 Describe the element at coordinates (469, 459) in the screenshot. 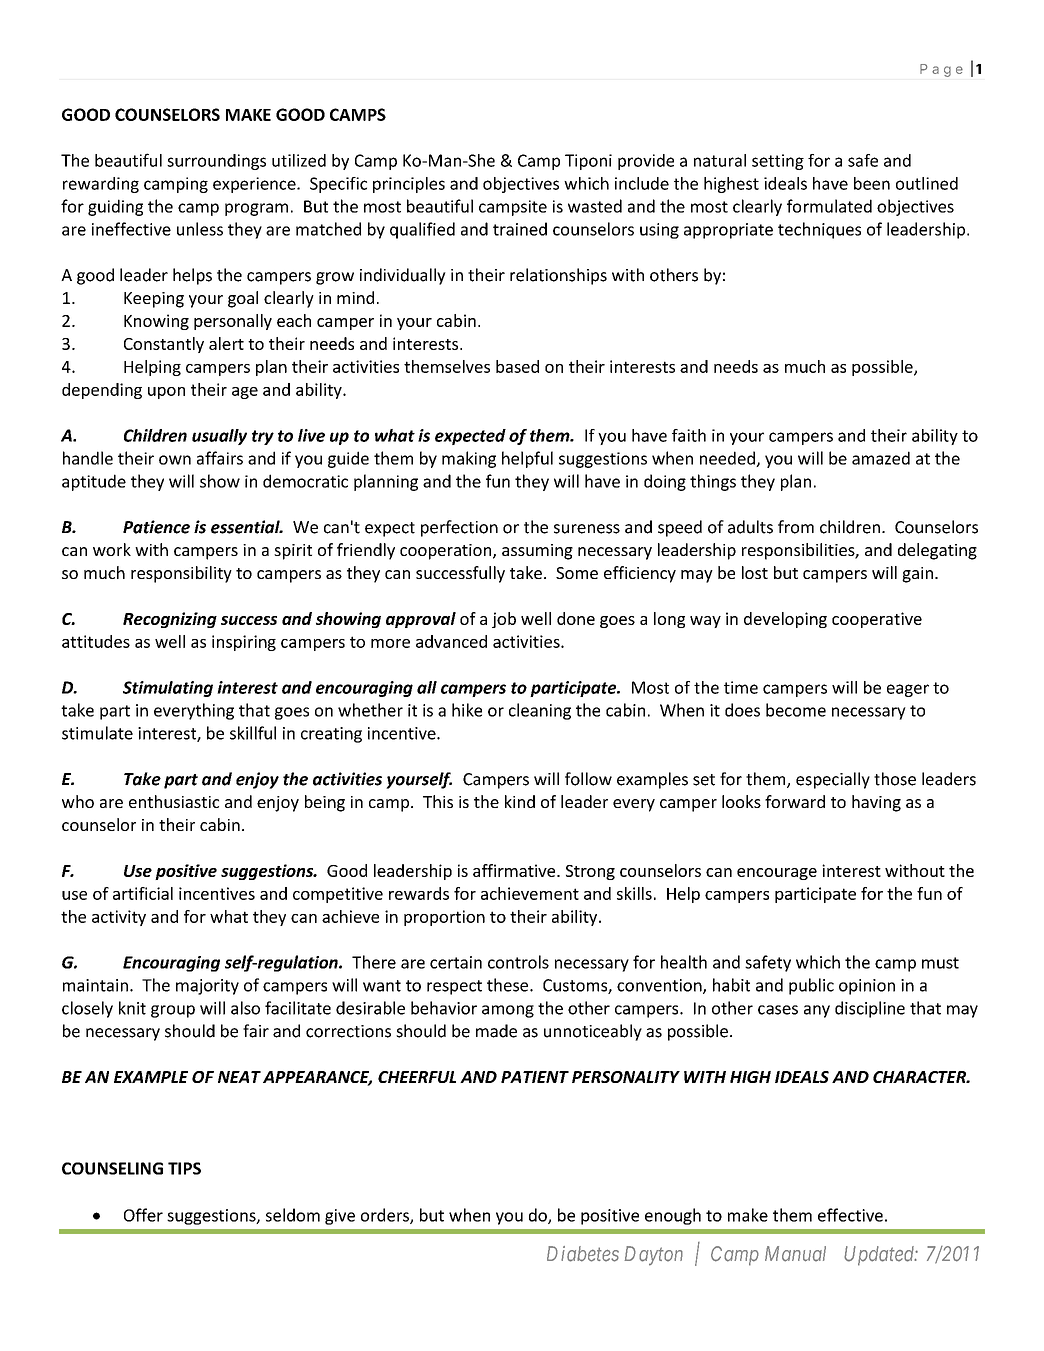

I see `making` at that location.
